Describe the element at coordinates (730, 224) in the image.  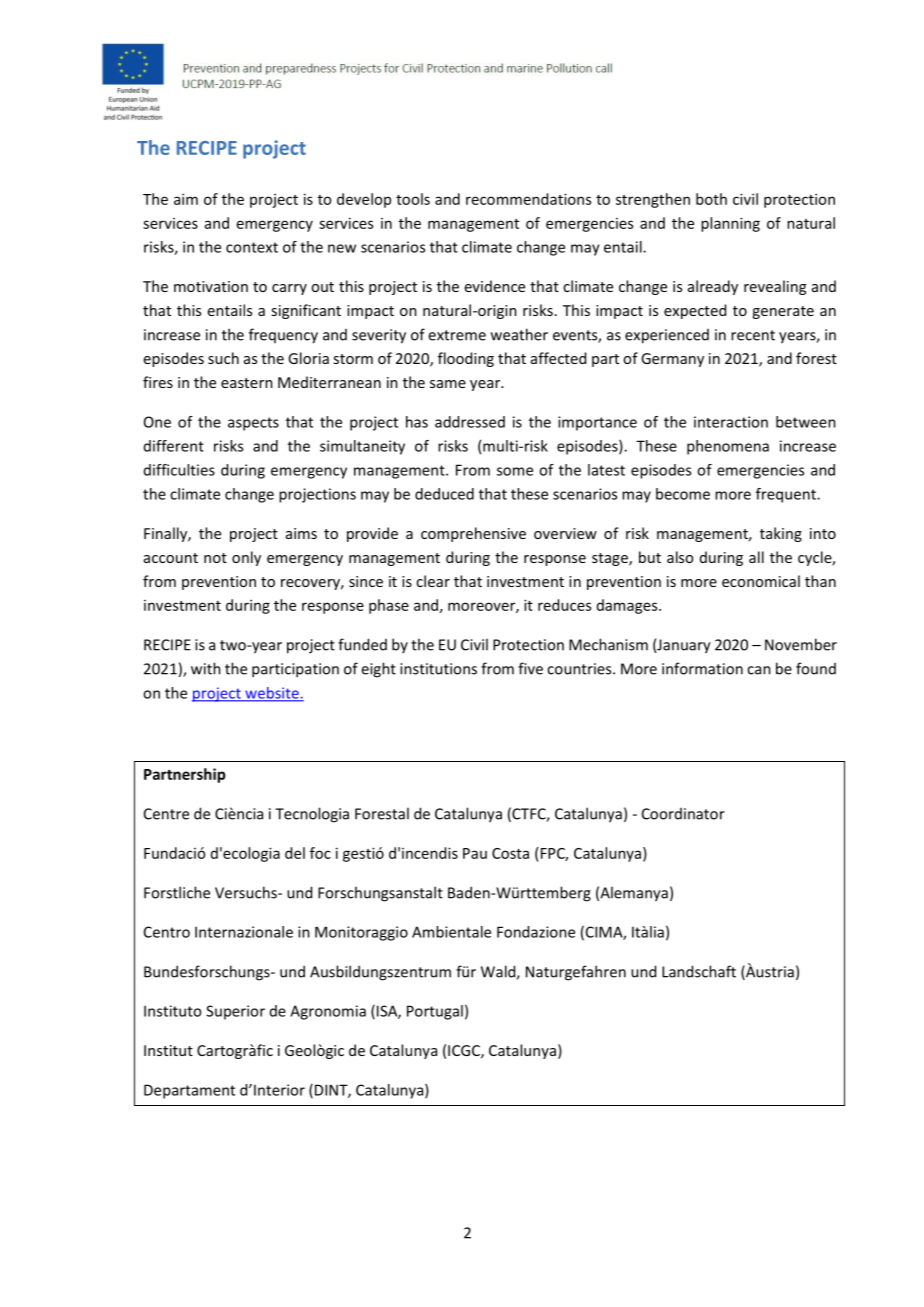
I see `planning` at that location.
